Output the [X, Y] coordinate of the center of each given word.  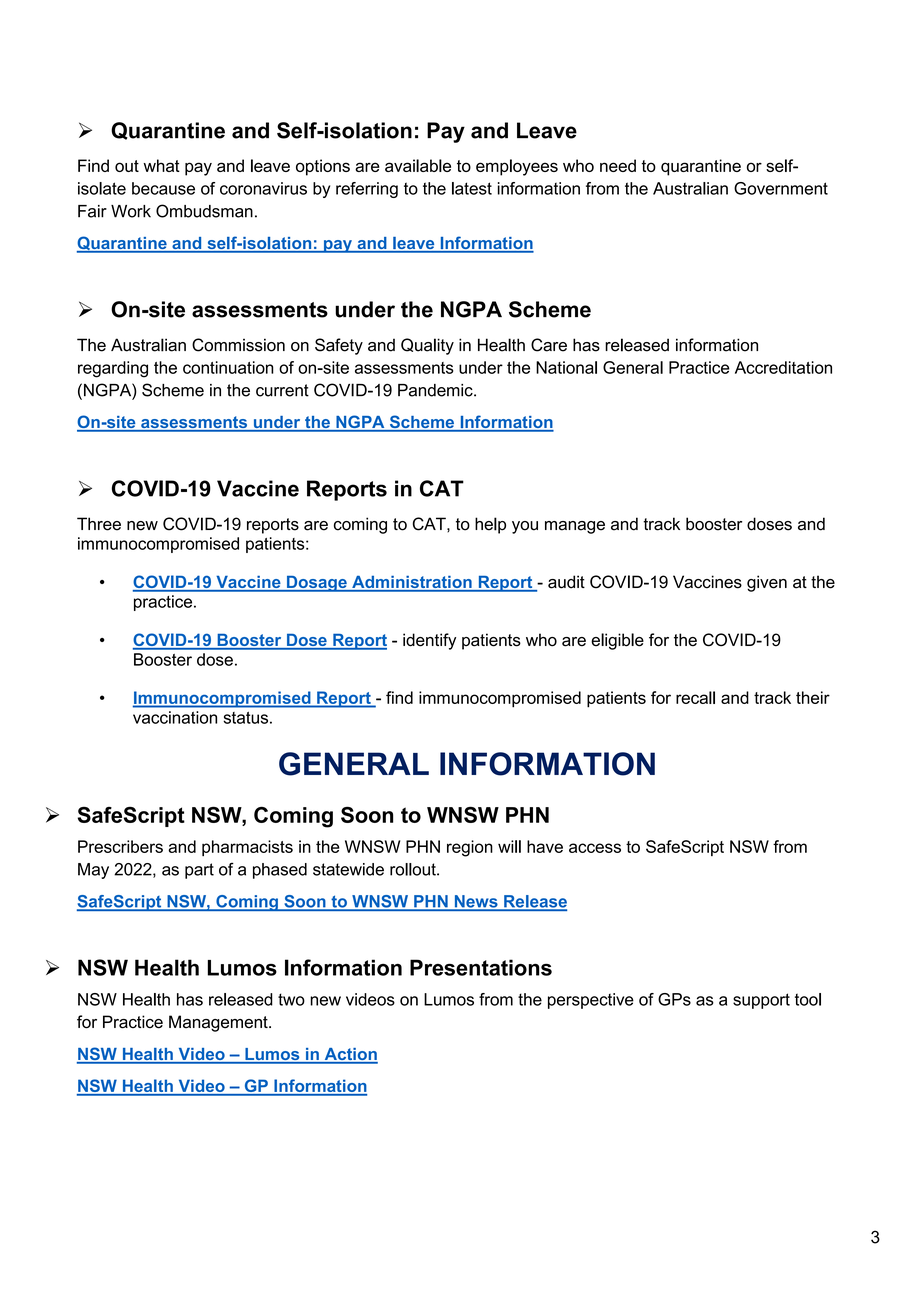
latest [472, 188]
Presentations [481, 967]
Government [781, 188]
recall [695, 697]
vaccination [175, 717]
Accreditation [783, 367]
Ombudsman [204, 211]
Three [99, 524]
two [291, 999]
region [470, 848]
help [490, 525]
